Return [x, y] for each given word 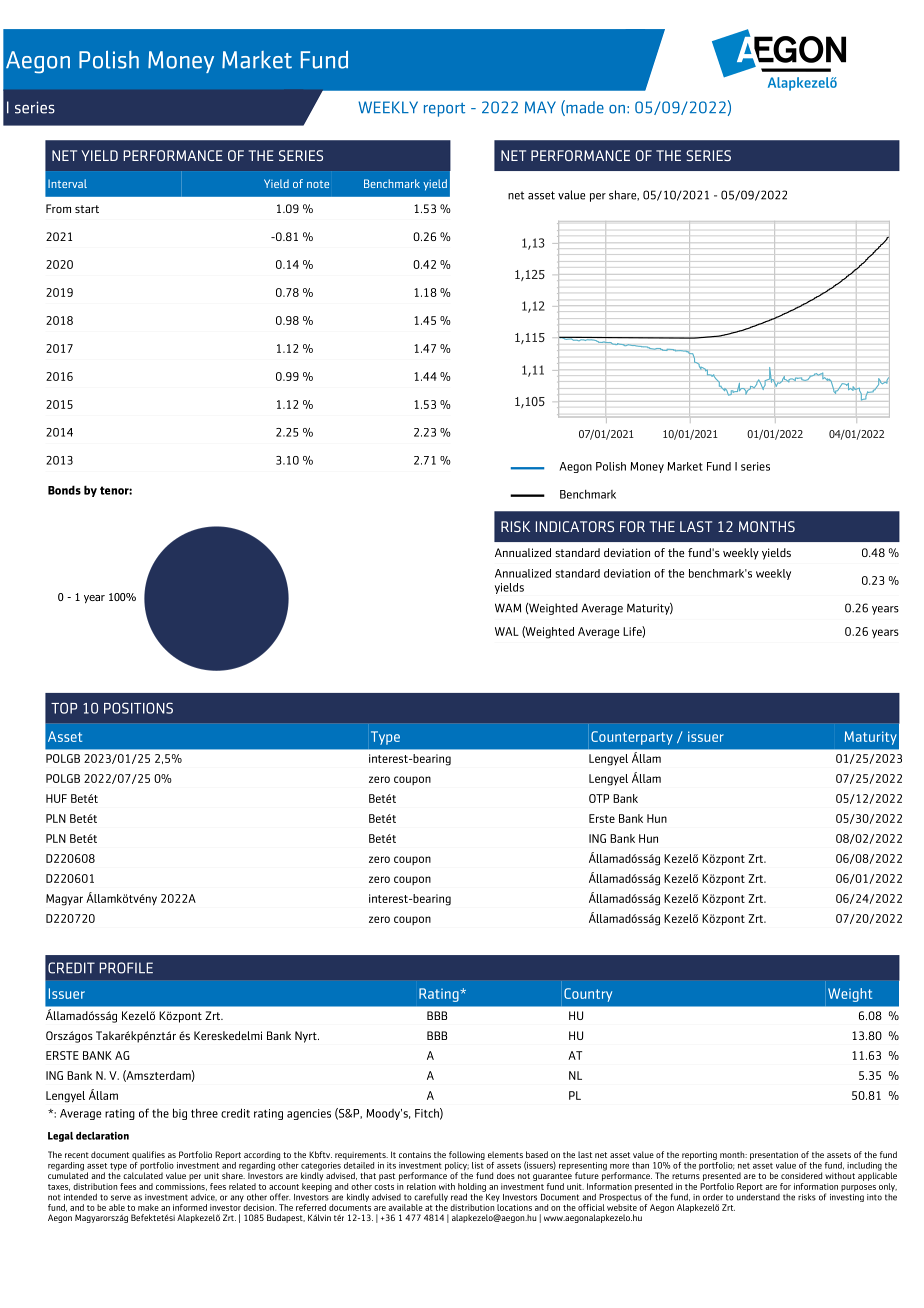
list [478, 1164]
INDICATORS [575, 526]
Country [588, 995]
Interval [67, 183]
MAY [540, 107]
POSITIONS [138, 708]
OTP [599, 798]
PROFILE [126, 968]
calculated [143, 1175]
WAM [508, 608]
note [318, 184]
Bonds [64, 490]
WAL [507, 631]
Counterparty [632, 738]
